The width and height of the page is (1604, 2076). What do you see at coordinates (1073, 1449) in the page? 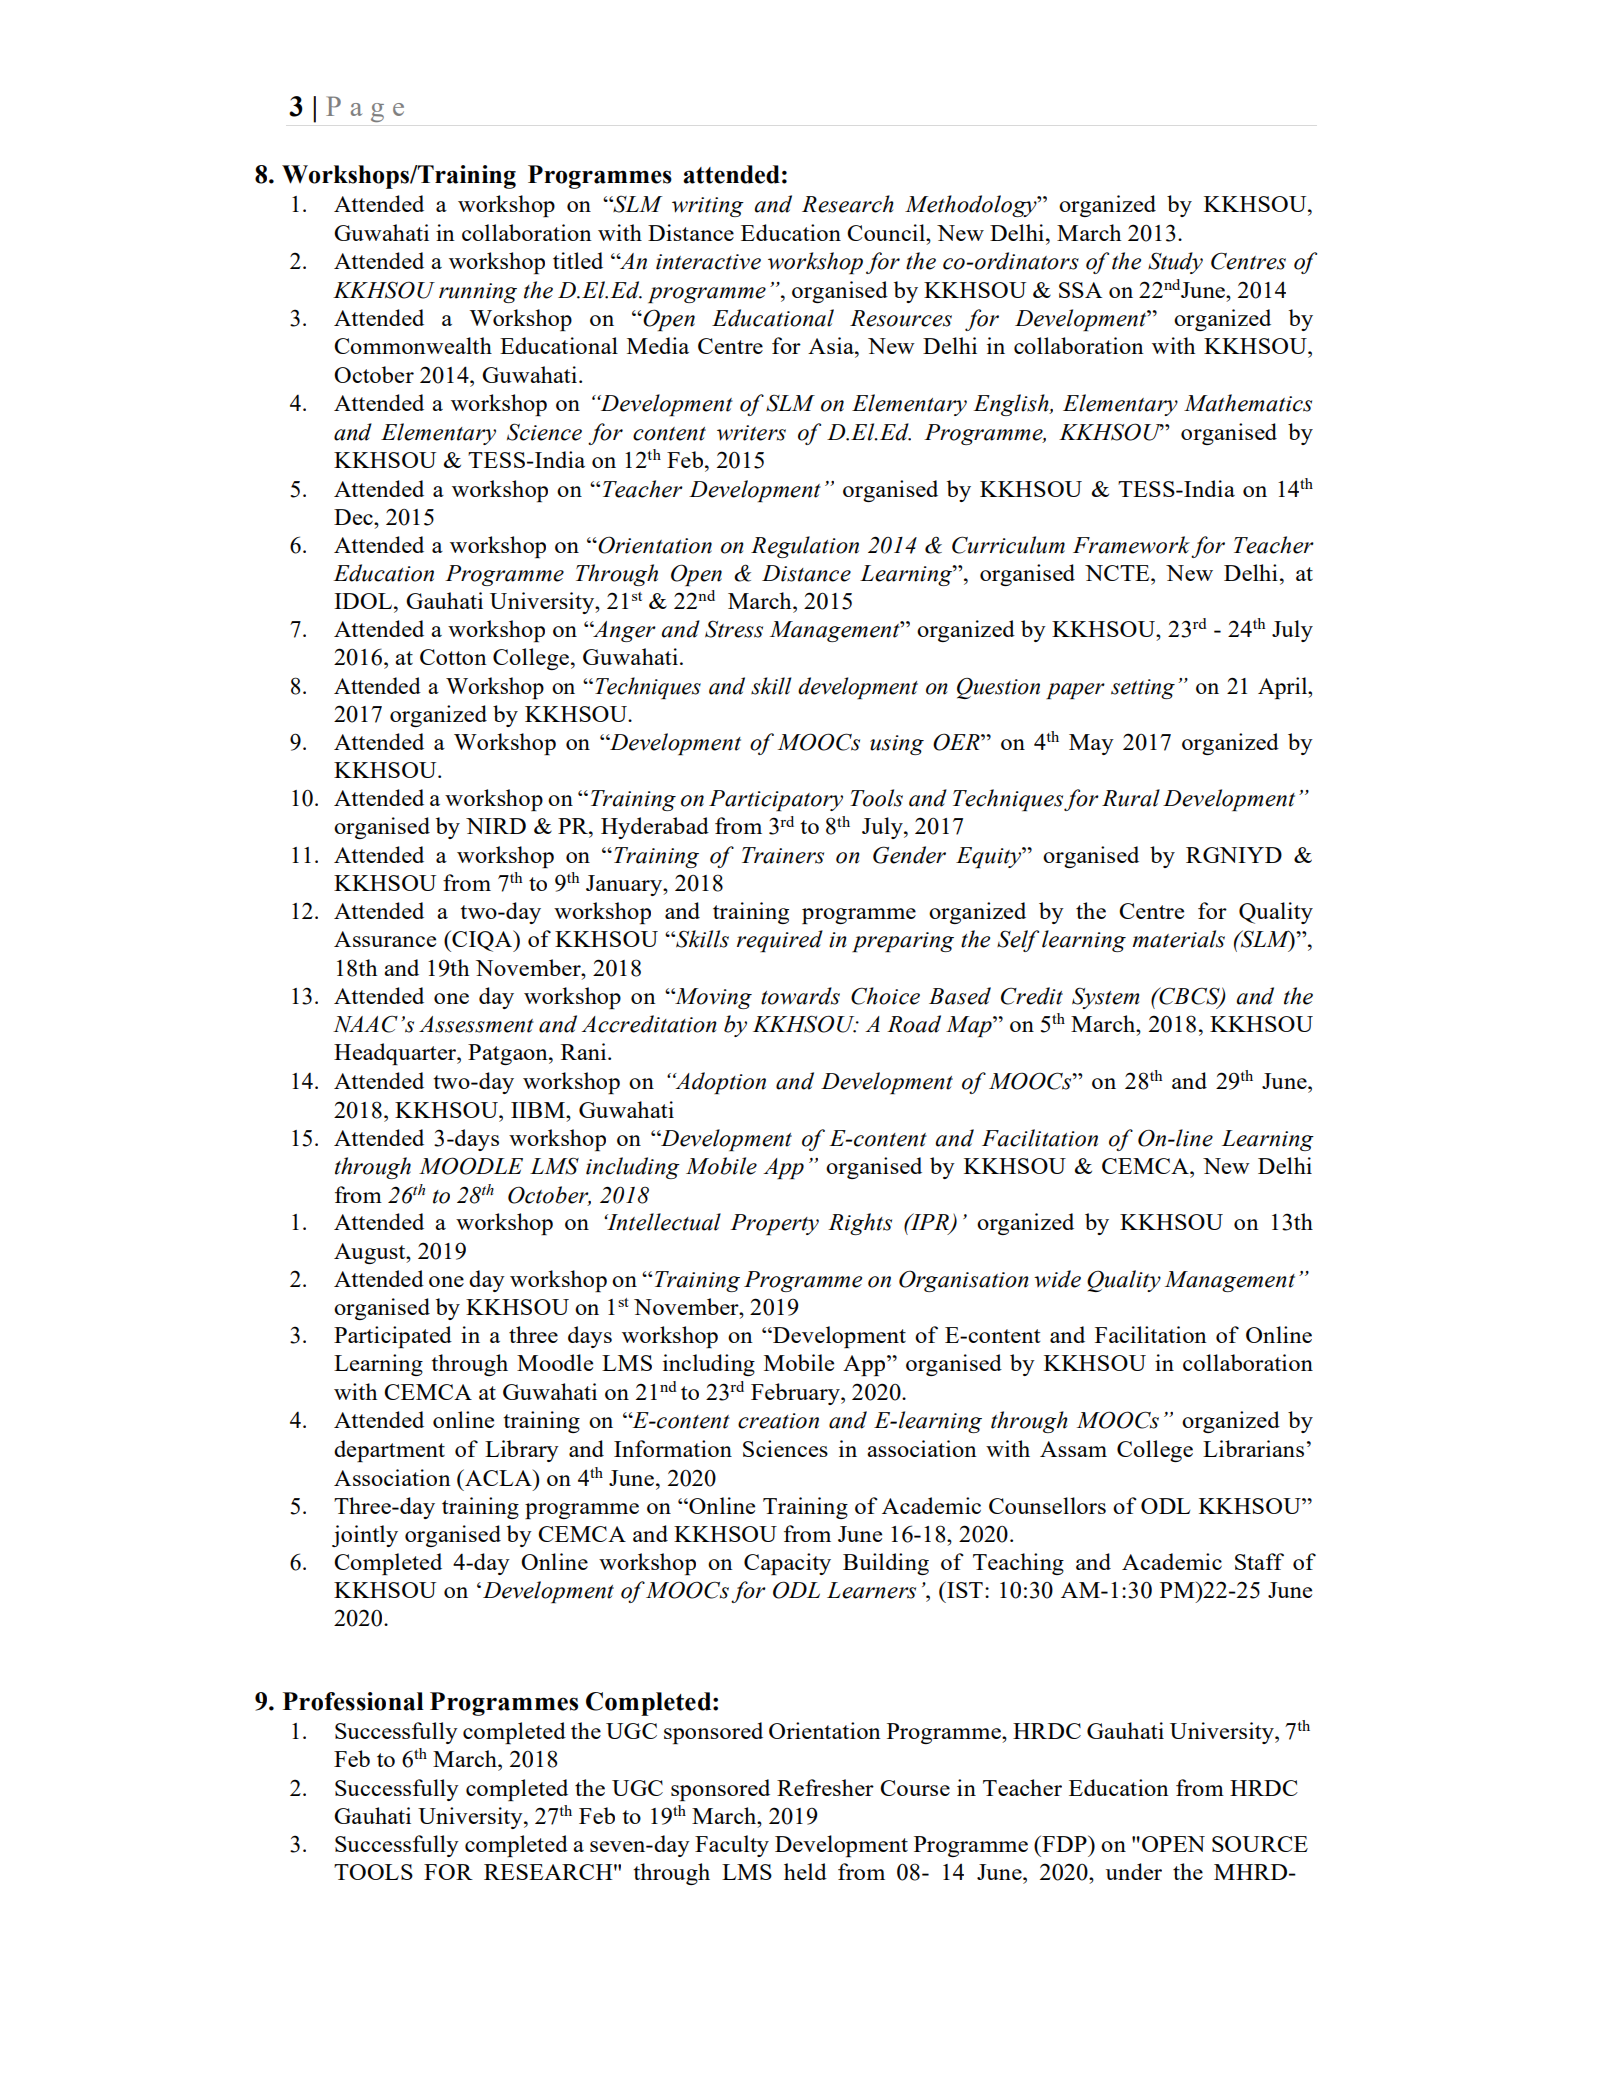
I see `Assam` at bounding box center [1073, 1449].
